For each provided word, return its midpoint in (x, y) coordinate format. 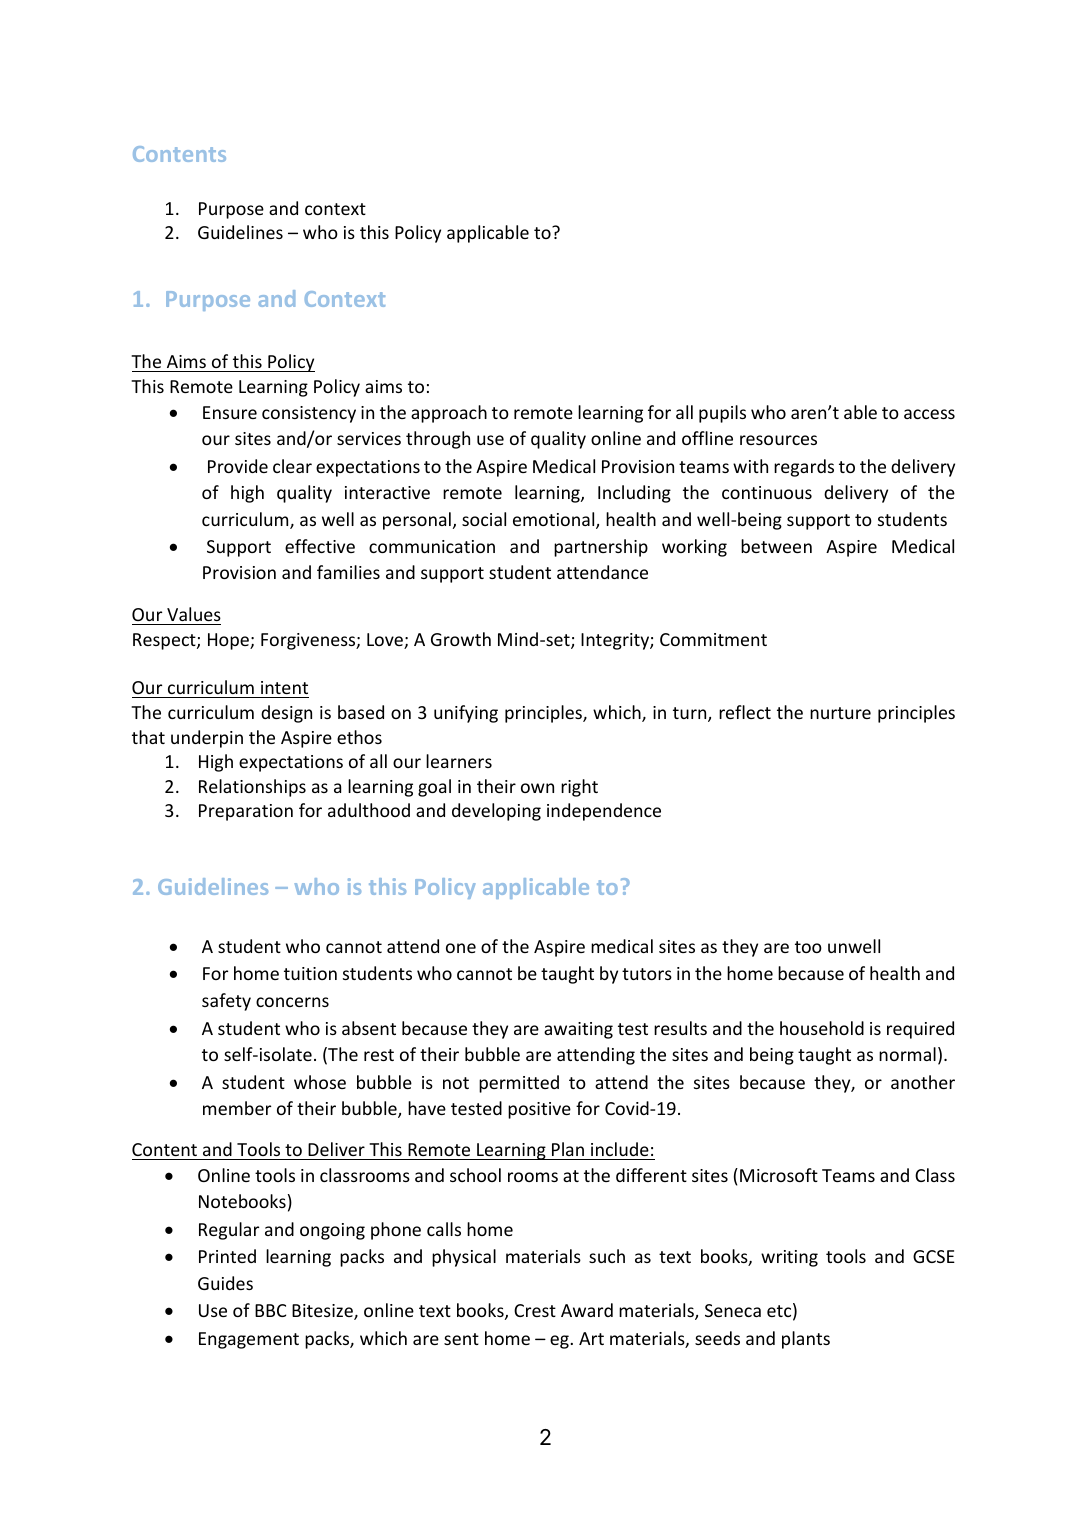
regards (804, 468)
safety (226, 1002)
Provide (238, 466)
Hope (229, 641)
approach (449, 414)
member (237, 1108)
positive (539, 1110)
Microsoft (779, 1175)
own (537, 788)
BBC (270, 1310)
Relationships (252, 788)
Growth (461, 639)
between (776, 546)
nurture (840, 713)
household (822, 1028)
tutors (647, 974)
